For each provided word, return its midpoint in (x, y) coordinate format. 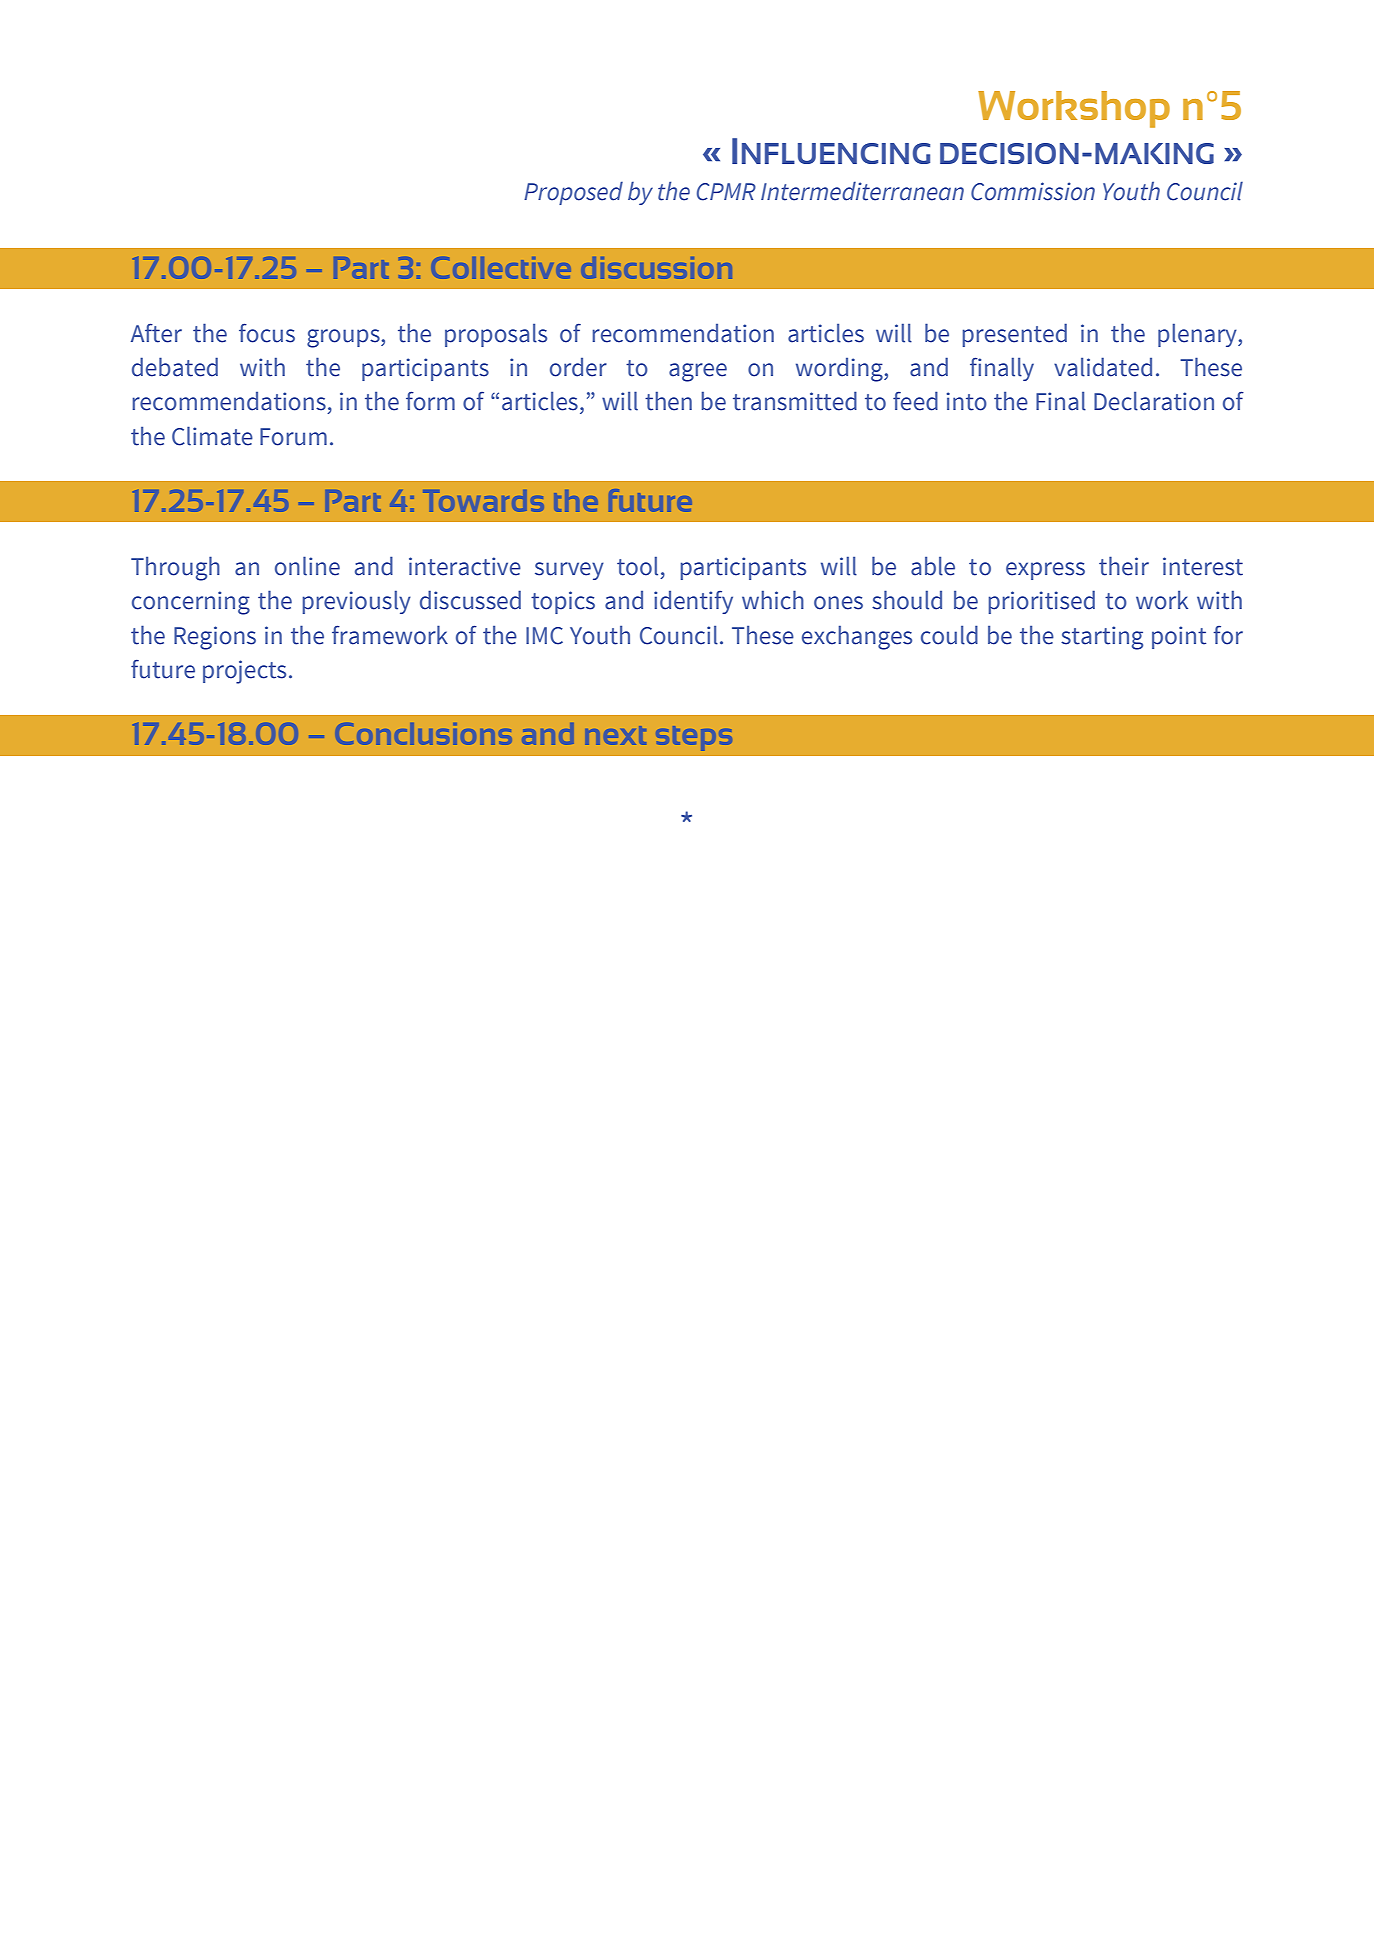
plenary (1198, 335)
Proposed (573, 193)
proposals (496, 335)
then (668, 401)
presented (1014, 335)
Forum (293, 437)
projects (244, 672)
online (307, 566)
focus (267, 333)
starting (1102, 638)
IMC (544, 636)
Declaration (1154, 401)
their (1124, 566)
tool (637, 566)
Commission (1033, 191)
